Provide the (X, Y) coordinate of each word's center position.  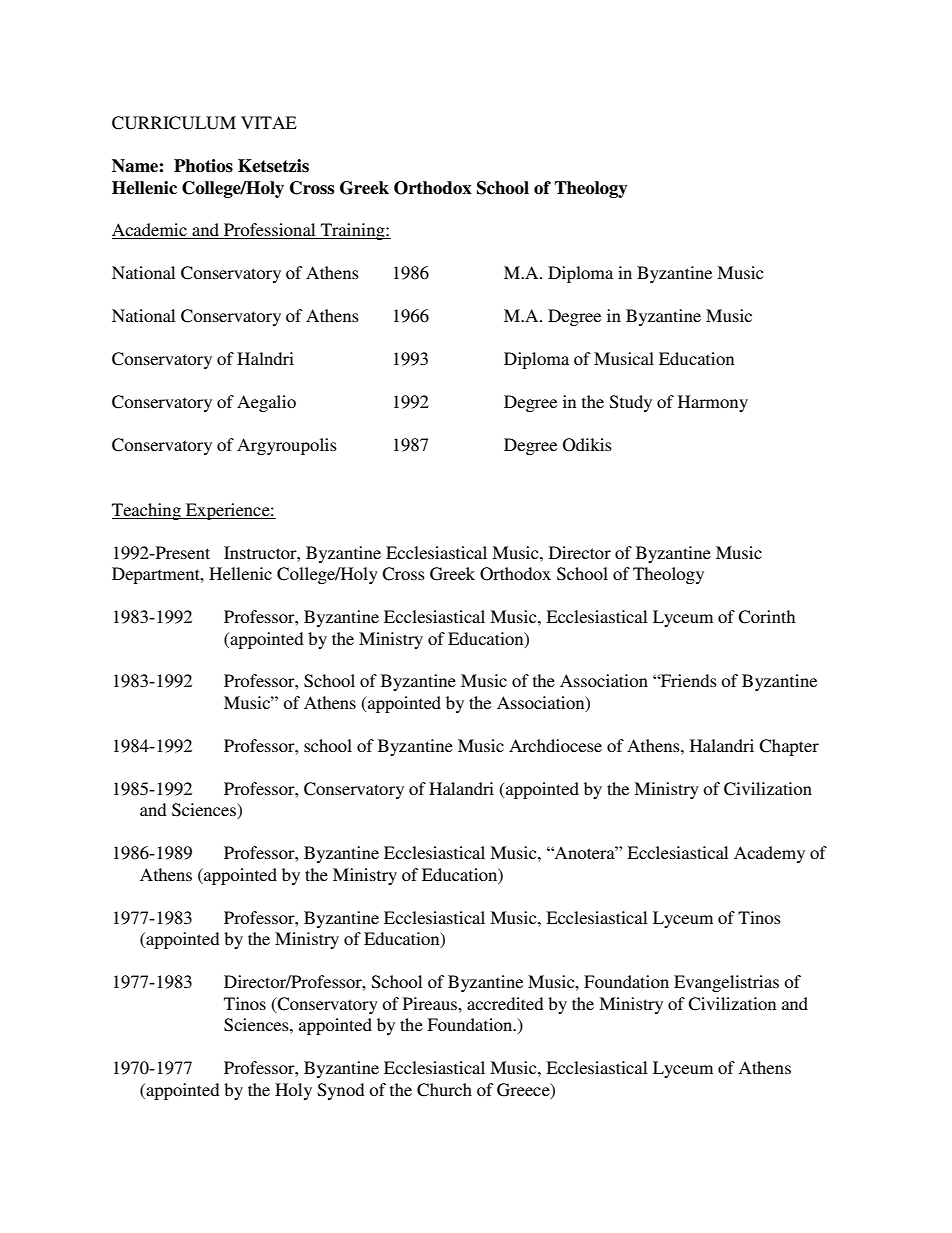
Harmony (713, 403)
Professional (270, 231)
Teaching (147, 511)
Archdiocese (555, 745)
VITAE (269, 122)
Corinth (766, 617)
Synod (341, 1091)
